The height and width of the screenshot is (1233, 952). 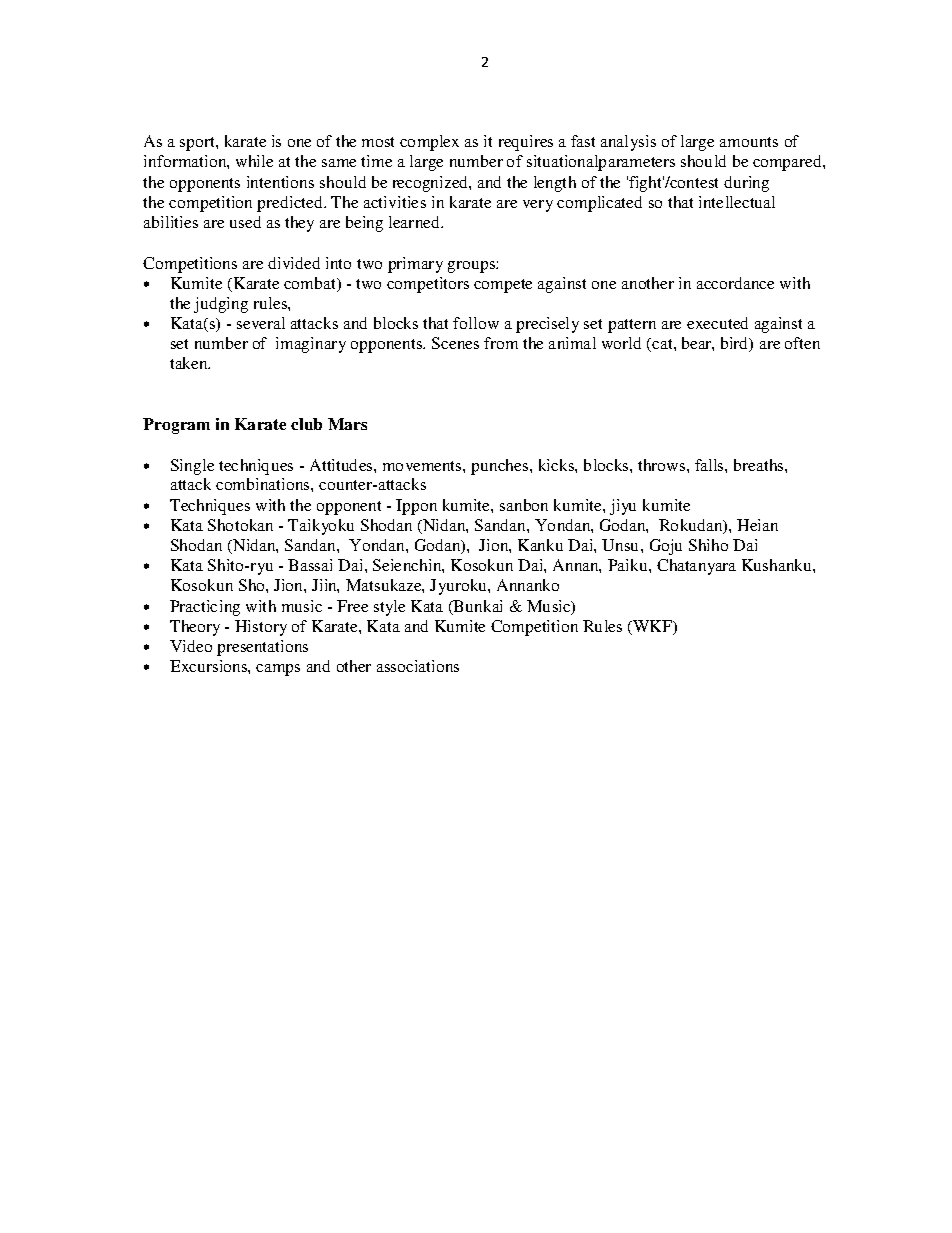 What do you see at coordinates (306, 424) in the screenshot?
I see `club` at bounding box center [306, 424].
